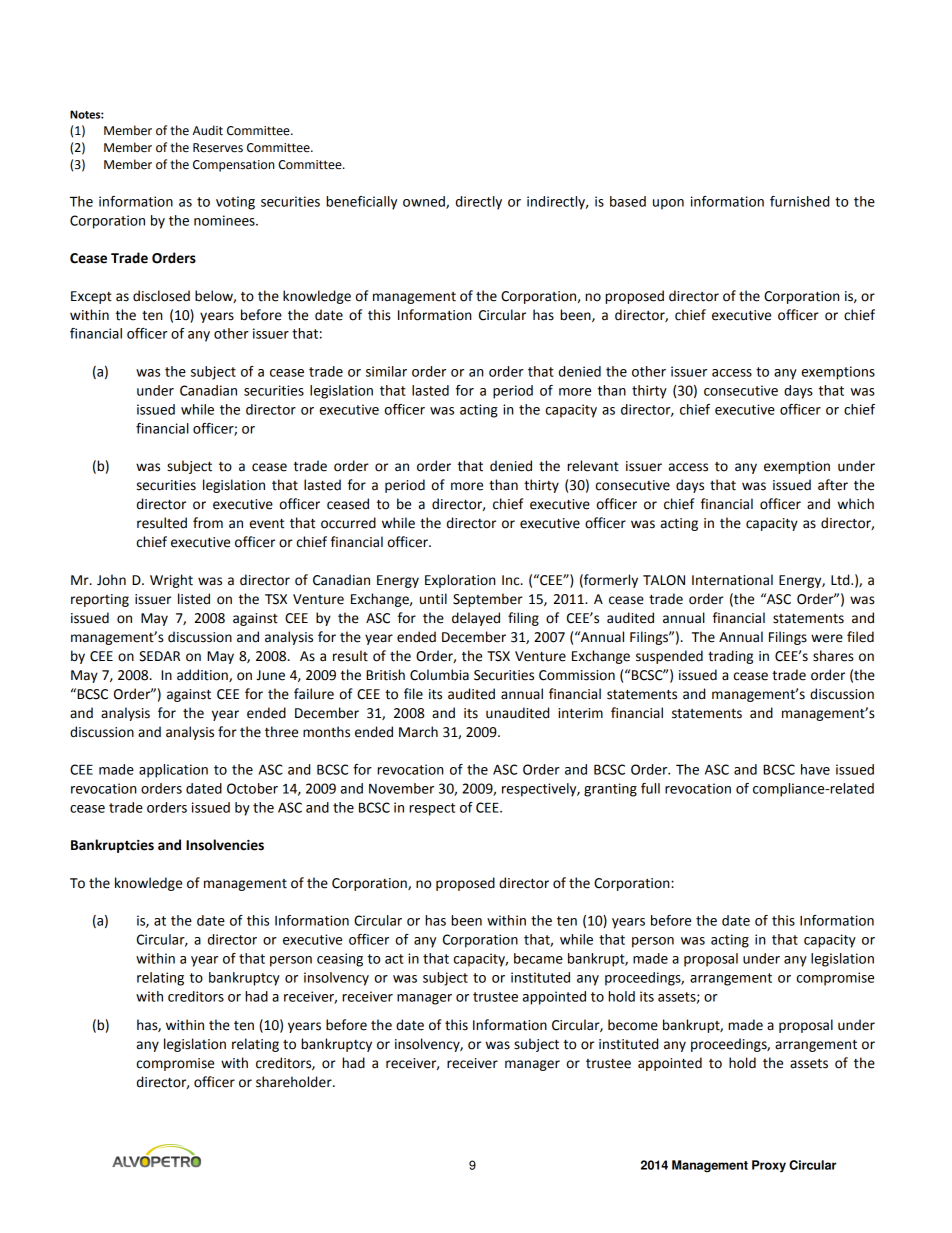  Describe the element at coordinates (233, 166) in the page. I see `Compensation` at that location.
